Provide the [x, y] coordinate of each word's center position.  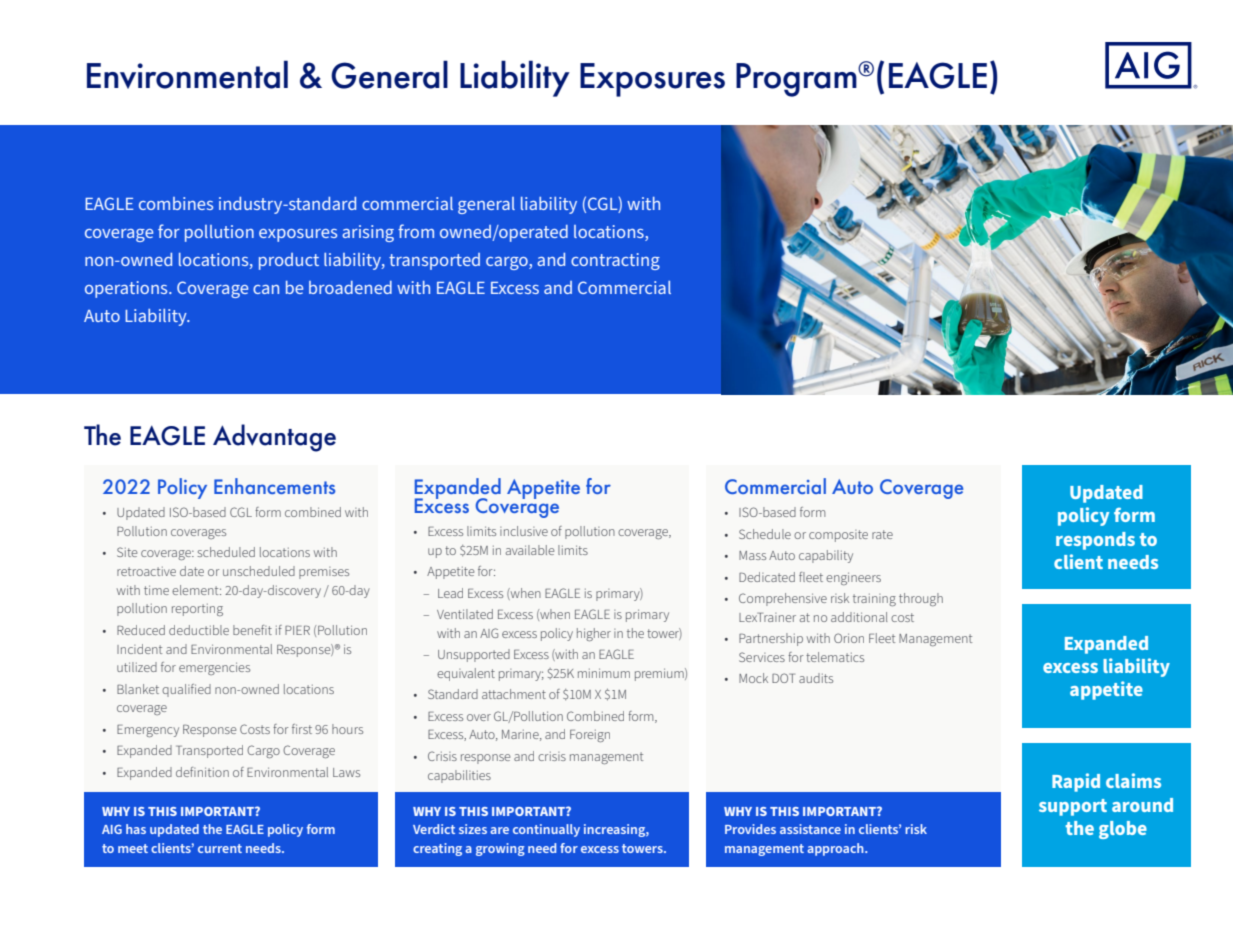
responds [1095, 541]
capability [826, 556]
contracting [615, 261]
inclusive [524, 531]
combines [176, 203]
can [266, 289]
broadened [350, 287]
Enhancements [274, 486]
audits [816, 678]
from [416, 231]
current [220, 848]
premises [324, 573]
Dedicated [767, 577]
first [302, 729]
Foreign [590, 736]
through [921, 599]
